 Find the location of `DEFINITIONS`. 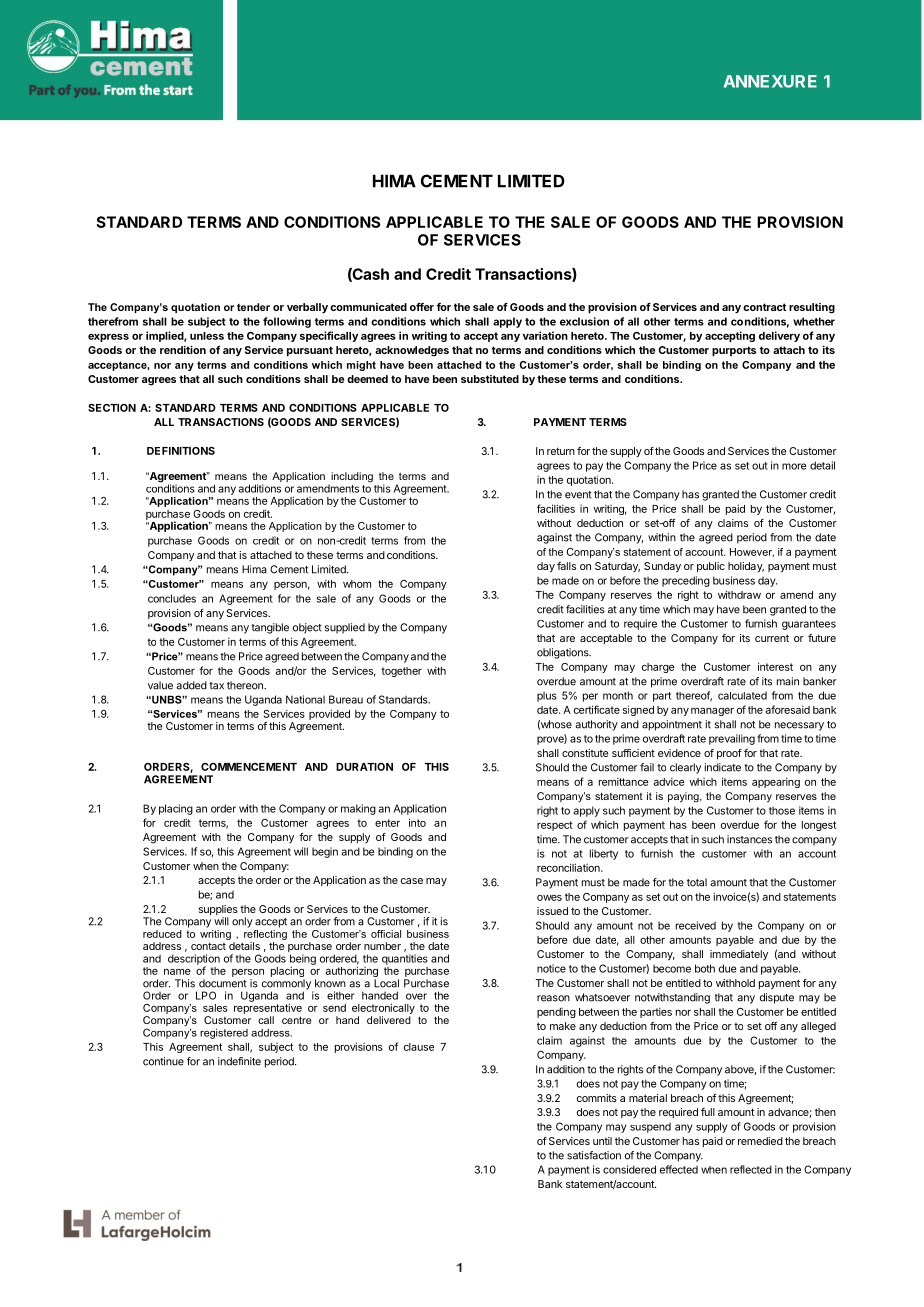

DEFINITIONS is located at coordinates (181, 451).
